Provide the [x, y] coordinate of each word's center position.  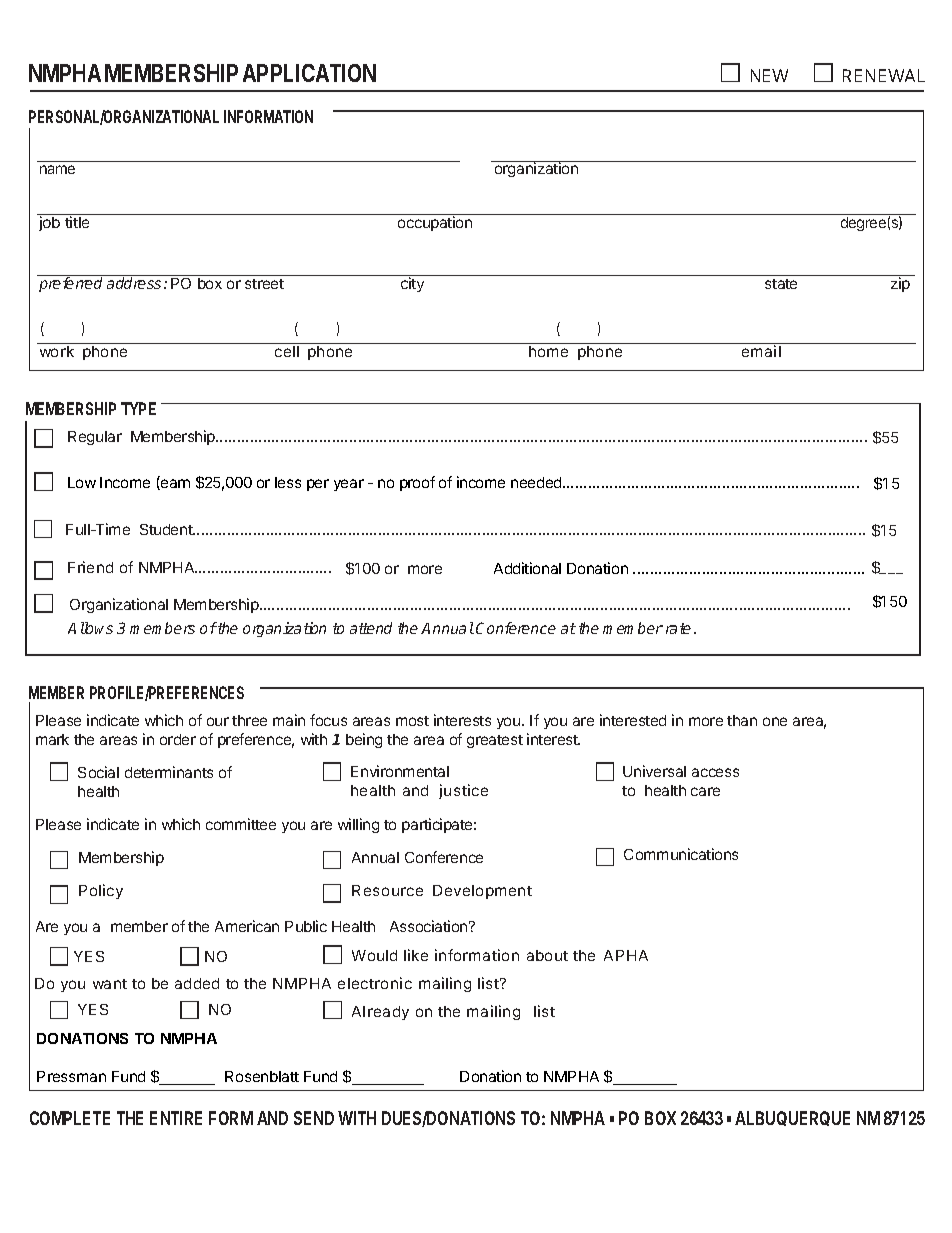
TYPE [138, 408]
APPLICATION [309, 73]
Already [380, 1013]
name [57, 169]
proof [417, 483]
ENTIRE [176, 1118]
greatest [495, 741]
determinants [169, 772]
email [761, 351]
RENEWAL [884, 75]
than [742, 720]
